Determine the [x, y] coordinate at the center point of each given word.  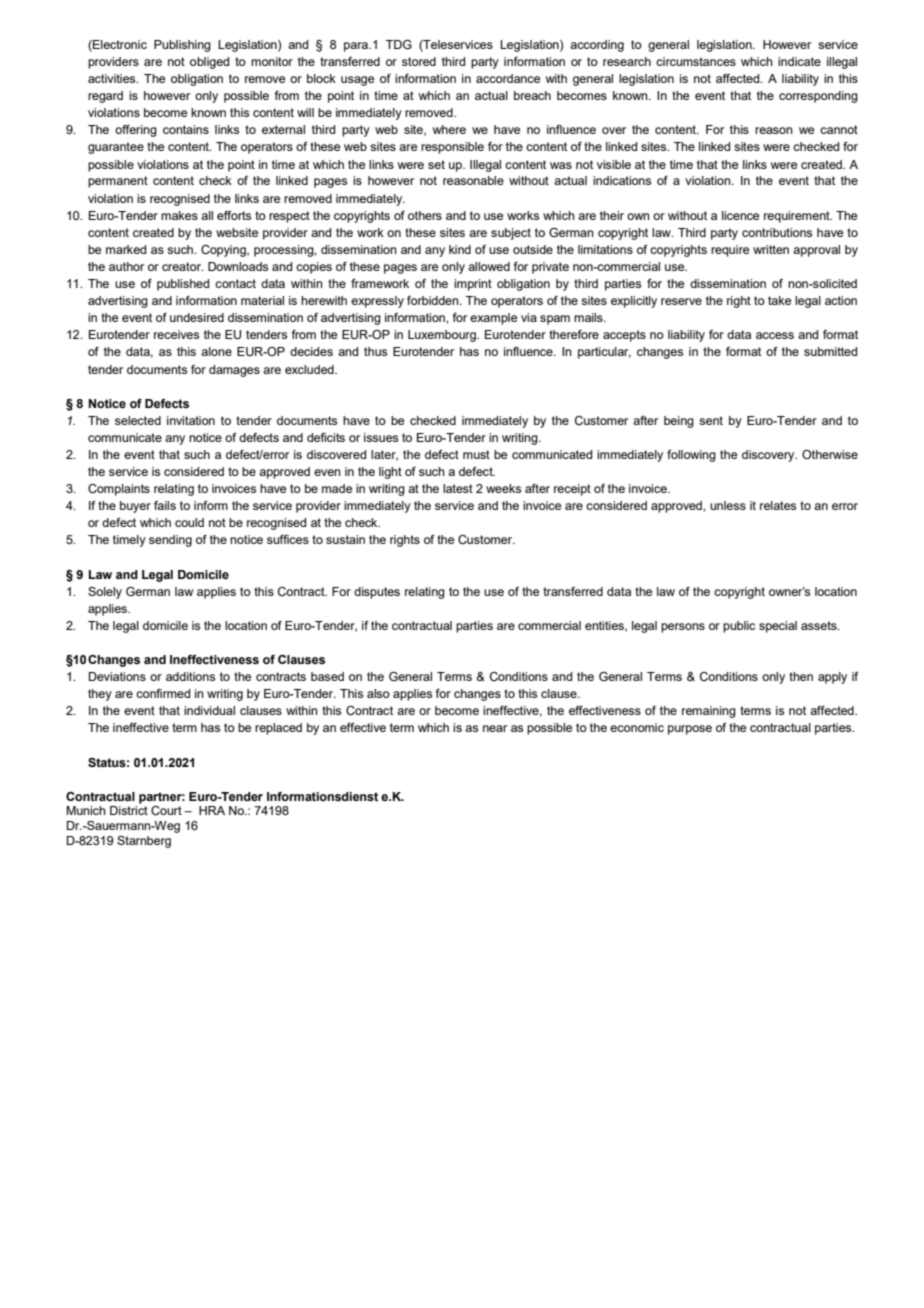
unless [728, 505]
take [779, 300]
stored [419, 61]
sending [170, 541]
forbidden [434, 300]
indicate [799, 61]
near [495, 728]
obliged [209, 63]
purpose [690, 730]
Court [166, 810]
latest [458, 488]
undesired [197, 317]
